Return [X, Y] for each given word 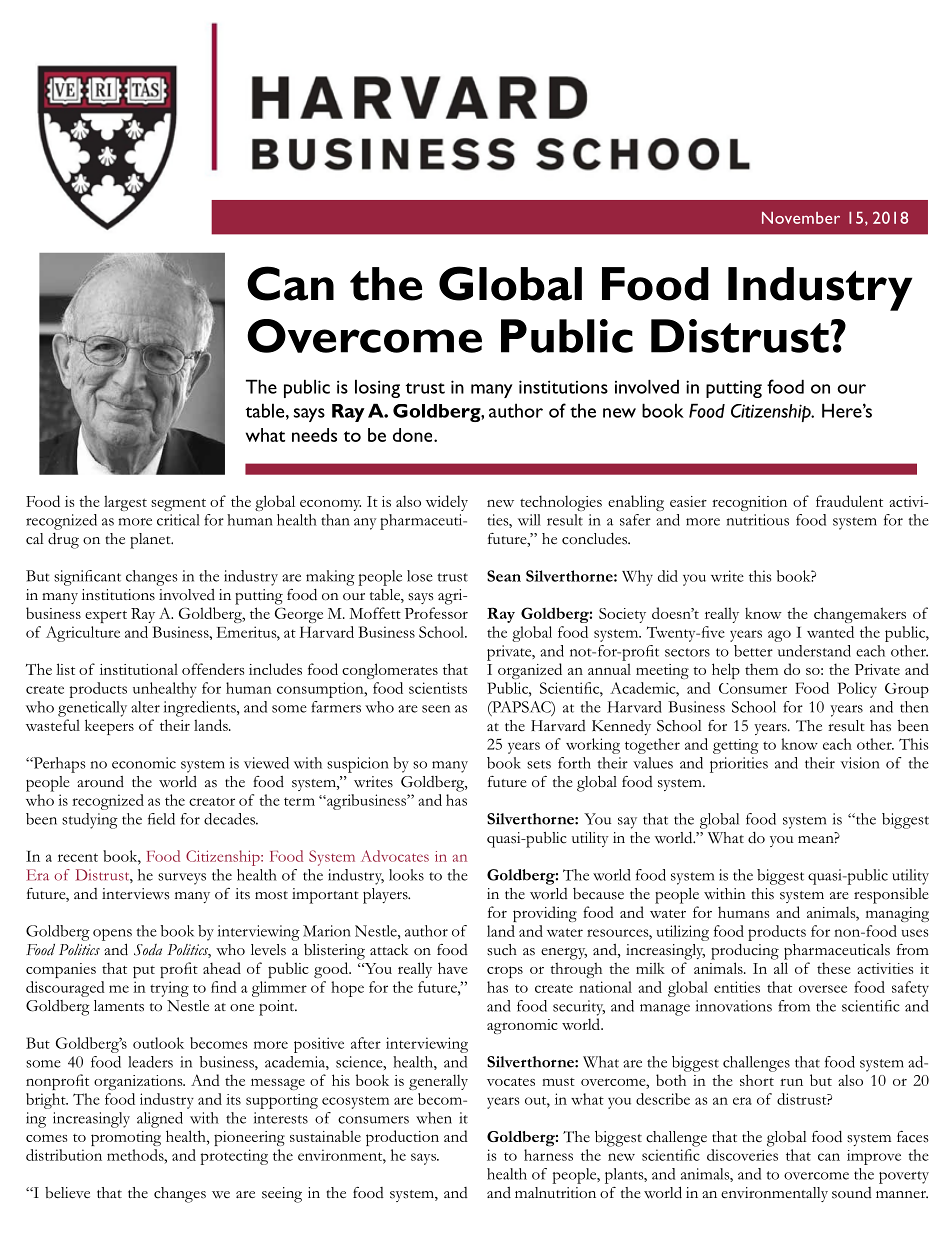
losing [377, 388]
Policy [857, 690]
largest [125, 503]
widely [447, 503]
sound [852, 1193]
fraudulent [849, 501]
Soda [148, 950]
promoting [126, 1138]
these [834, 968]
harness [548, 1155]
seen [436, 709]
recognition [749, 503]
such [502, 950]
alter [145, 707]
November [801, 218]
